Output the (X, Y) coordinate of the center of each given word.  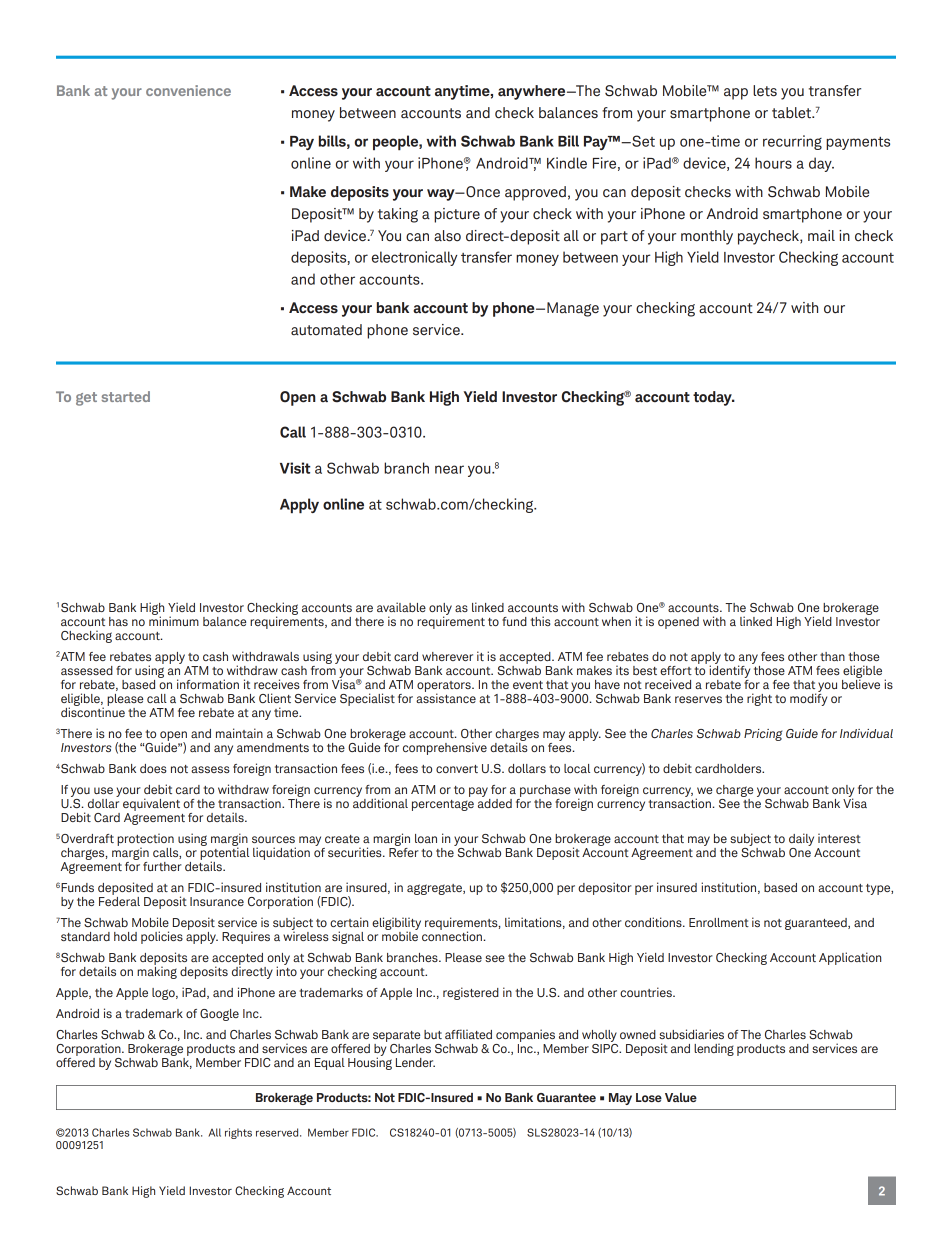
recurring (792, 142)
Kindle (567, 163)
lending (714, 1049)
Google (219, 1015)
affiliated (468, 1034)
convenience (188, 90)
